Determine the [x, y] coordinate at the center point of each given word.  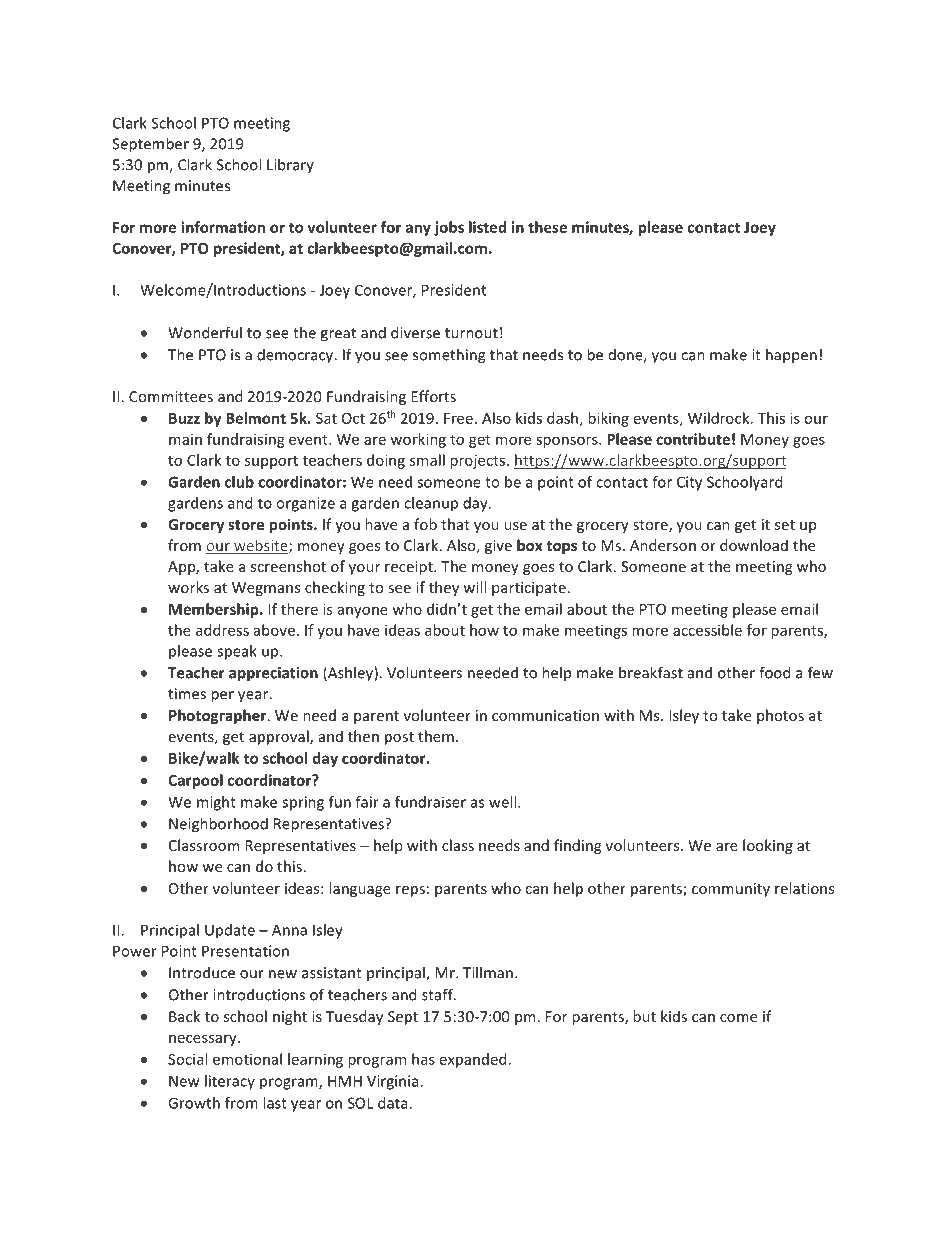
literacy [230, 1082]
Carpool [195, 781]
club [239, 482]
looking [768, 846]
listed [487, 227]
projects [477, 461]
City [689, 483]
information [223, 227]
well [504, 802]
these [547, 227]
